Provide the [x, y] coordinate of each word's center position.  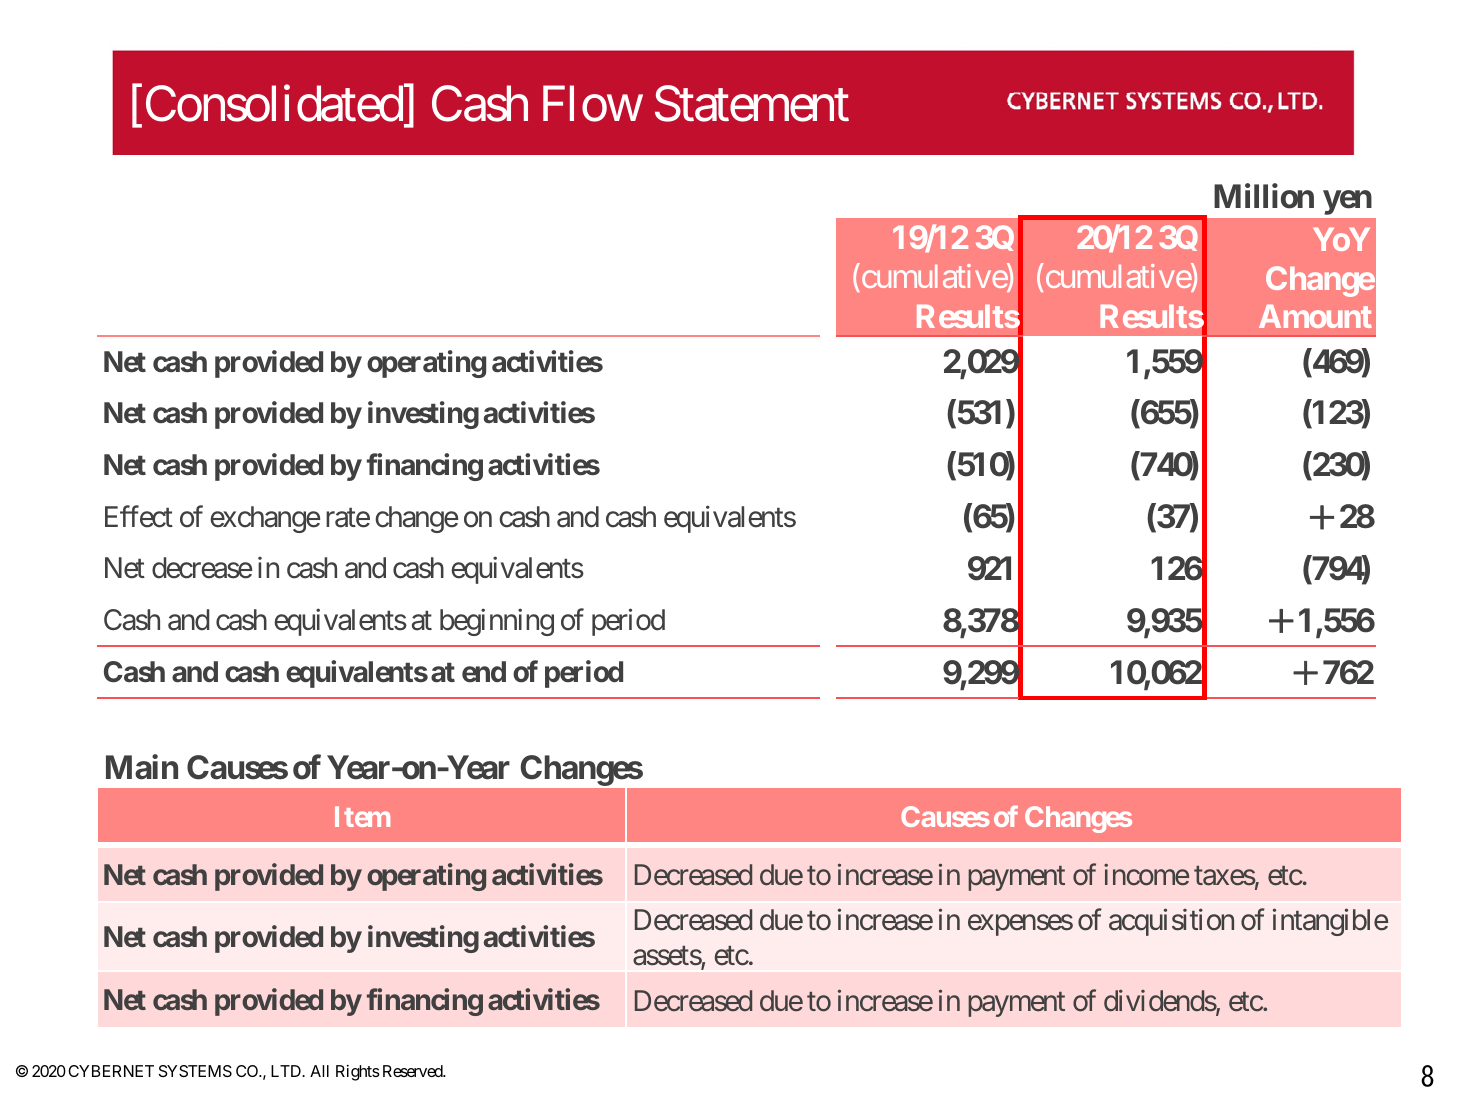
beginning [497, 622]
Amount [1315, 316]
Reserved [413, 1071]
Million [1264, 196]
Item [362, 816]
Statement [752, 104]
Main [142, 767]
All [319, 1071]
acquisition [1171, 922]
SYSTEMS [195, 1071]
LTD [287, 1071]
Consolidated [274, 104]
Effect [139, 516]
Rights [358, 1073]
